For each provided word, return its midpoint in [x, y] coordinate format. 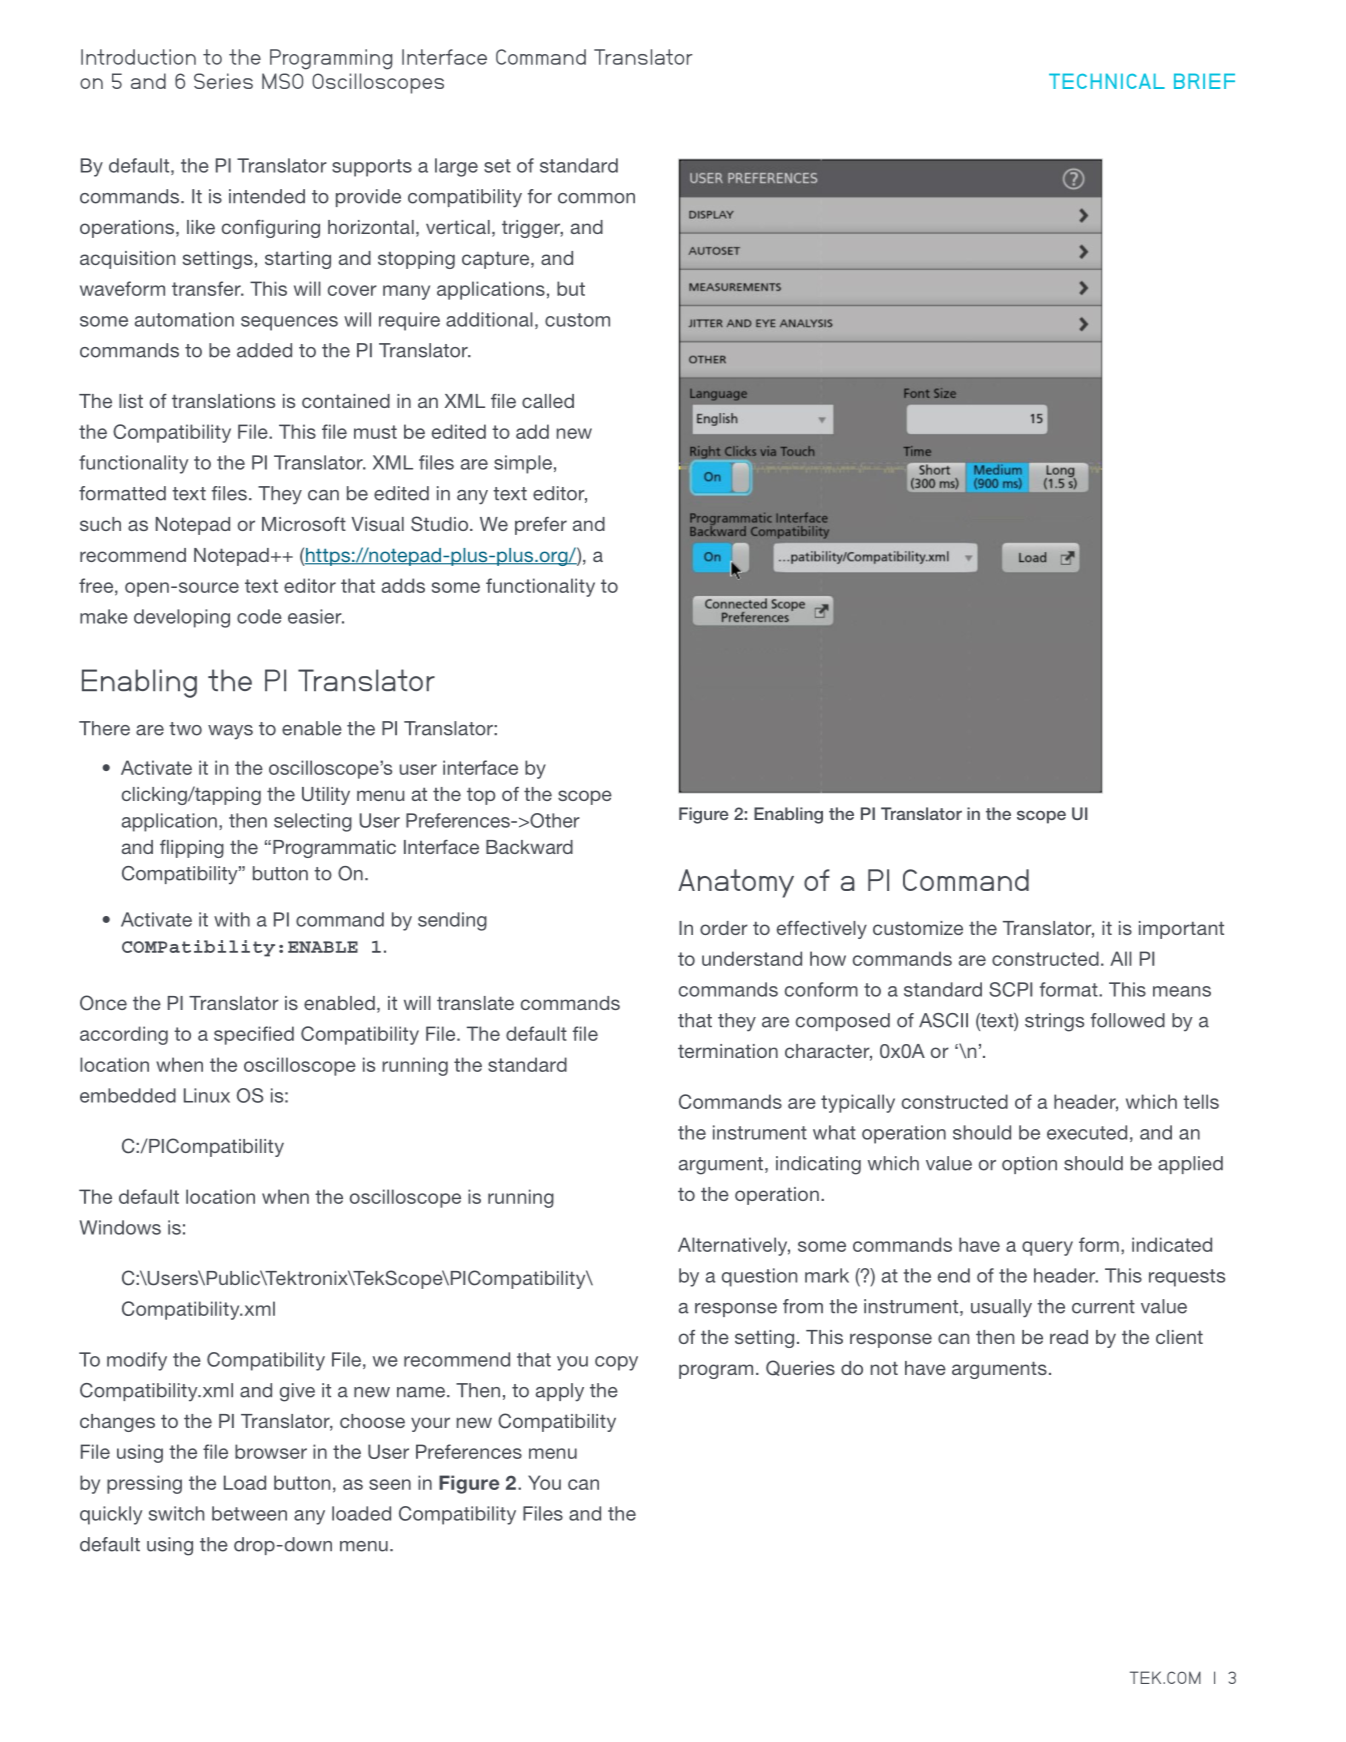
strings [1054, 1022]
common [596, 198]
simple [523, 464]
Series [223, 81]
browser [271, 1451]
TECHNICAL [1107, 81]
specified [254, 1035]
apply [560, 1392]
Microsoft [304, 524]
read [1069, 1337]
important [1181, 930]
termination [728, 1051]
